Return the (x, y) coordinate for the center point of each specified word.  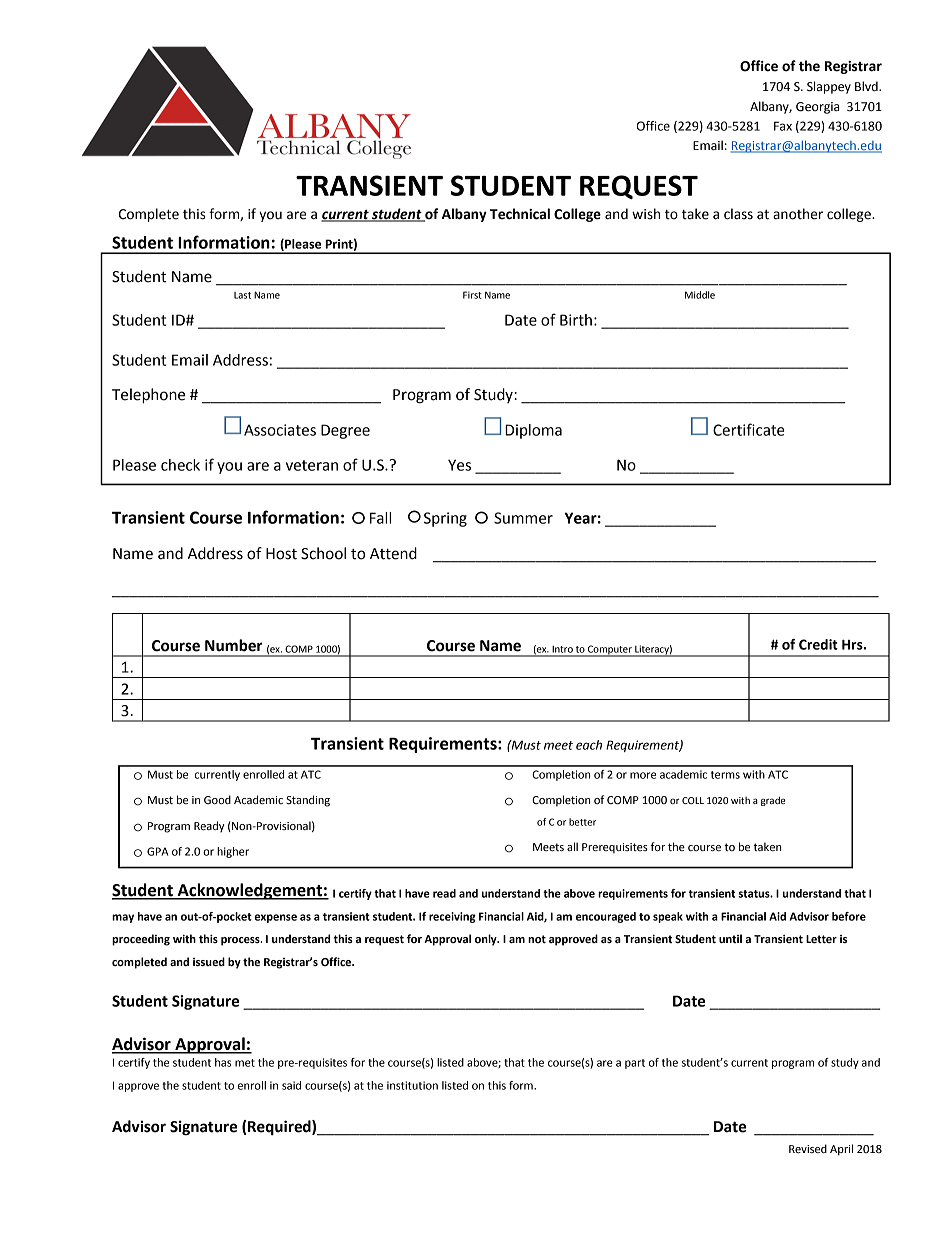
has (223, 1062)
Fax (783, 126)
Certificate (749, 429)
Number (234, 645)
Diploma (533, 431)
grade (773, 801)
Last (242, 295)
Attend (393, 553)
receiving (452, 917)
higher (233, 852)
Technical (520, 214)
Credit (818, 644)
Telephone (148, 396)
